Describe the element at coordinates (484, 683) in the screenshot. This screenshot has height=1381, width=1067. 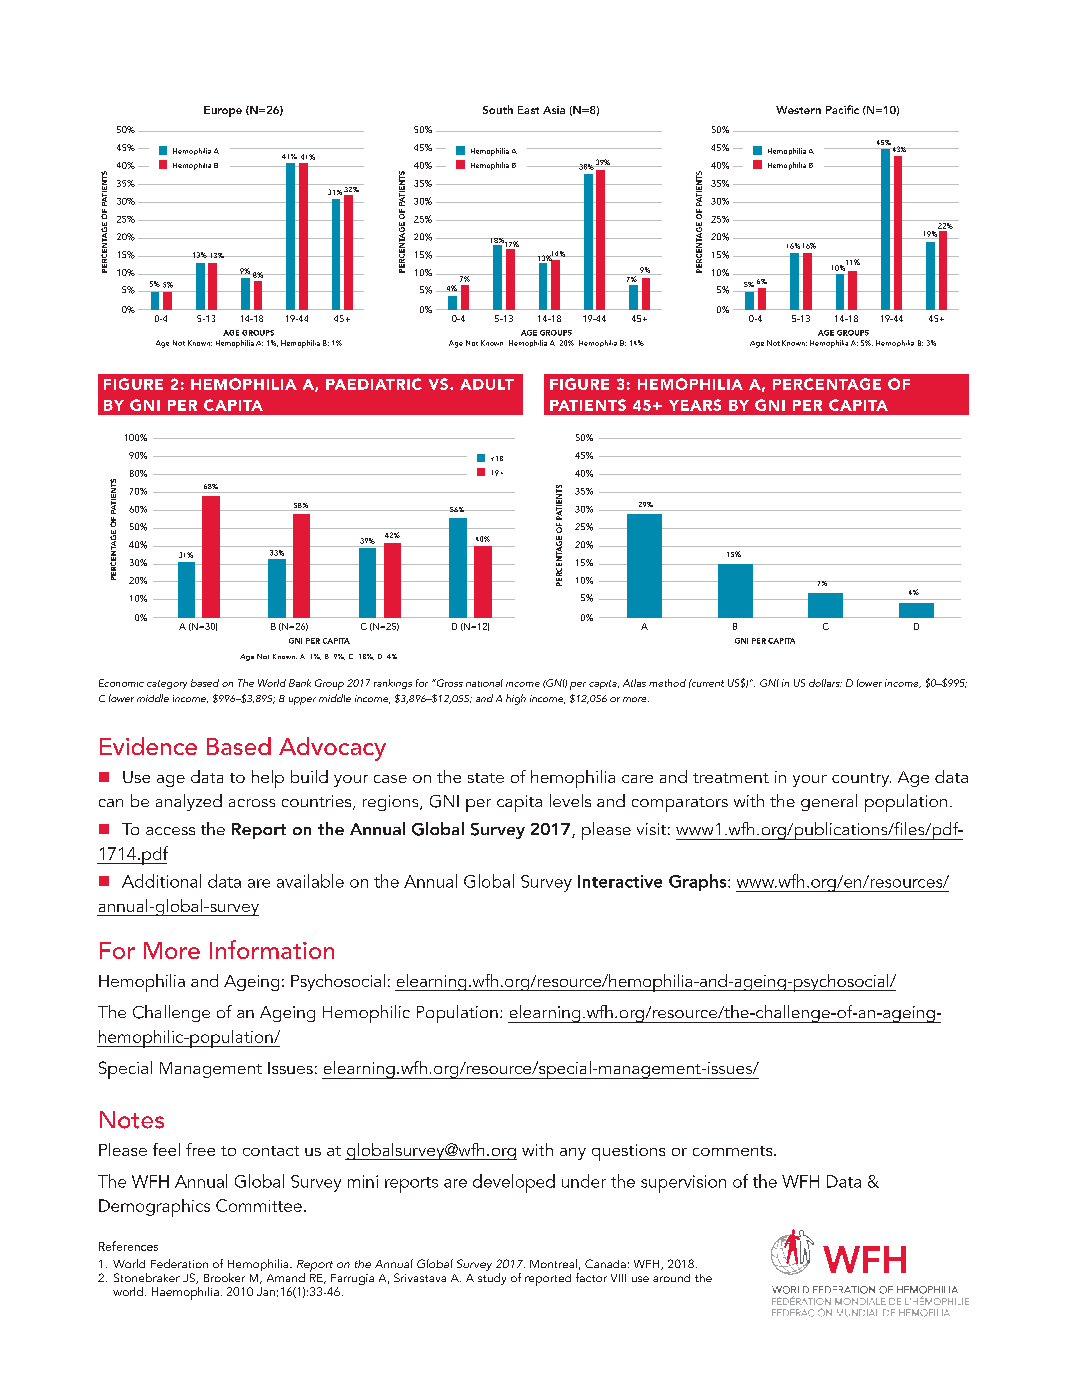
I see `national` at that location.
